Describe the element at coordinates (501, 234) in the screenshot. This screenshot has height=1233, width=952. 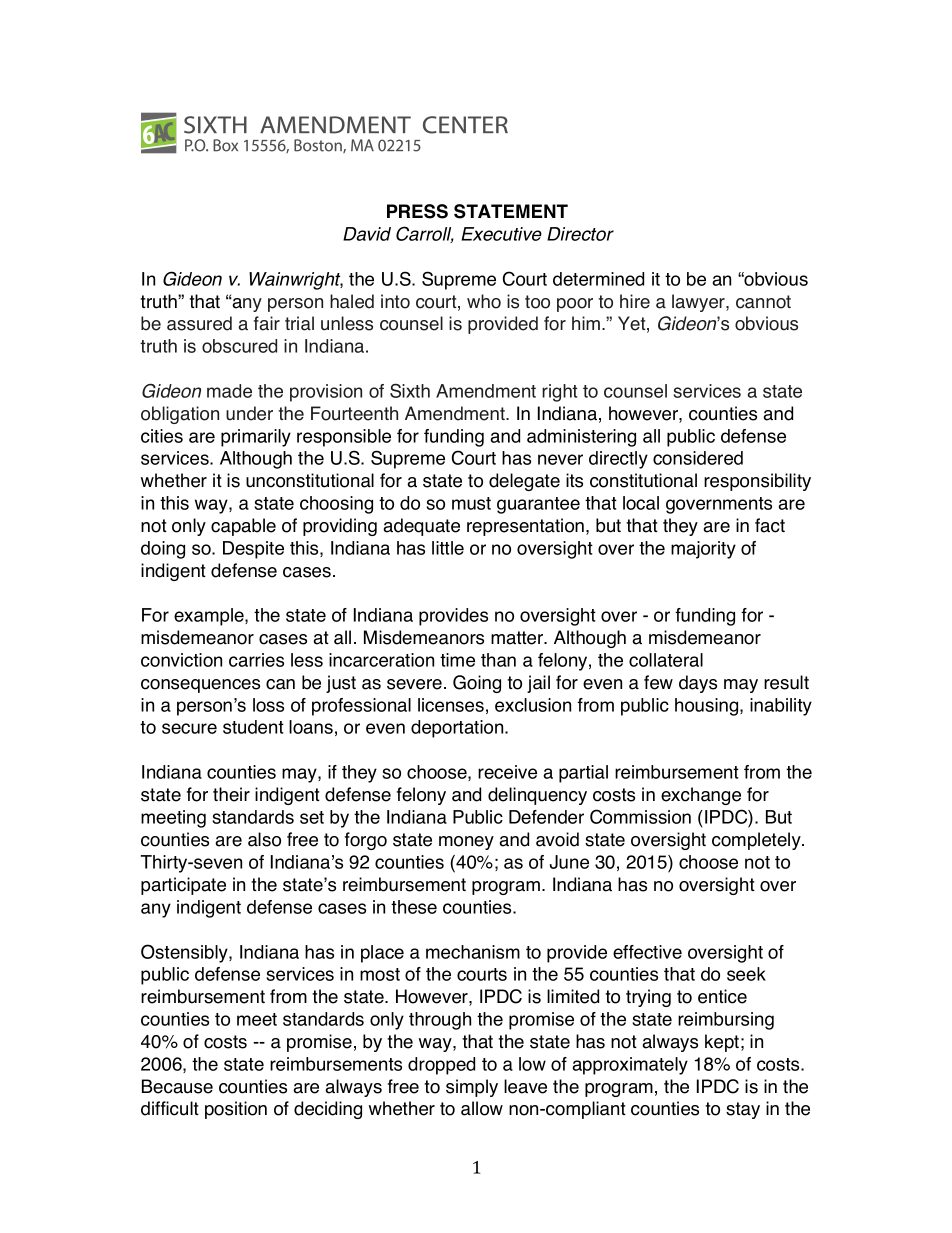
I see `Executive` at that location.
